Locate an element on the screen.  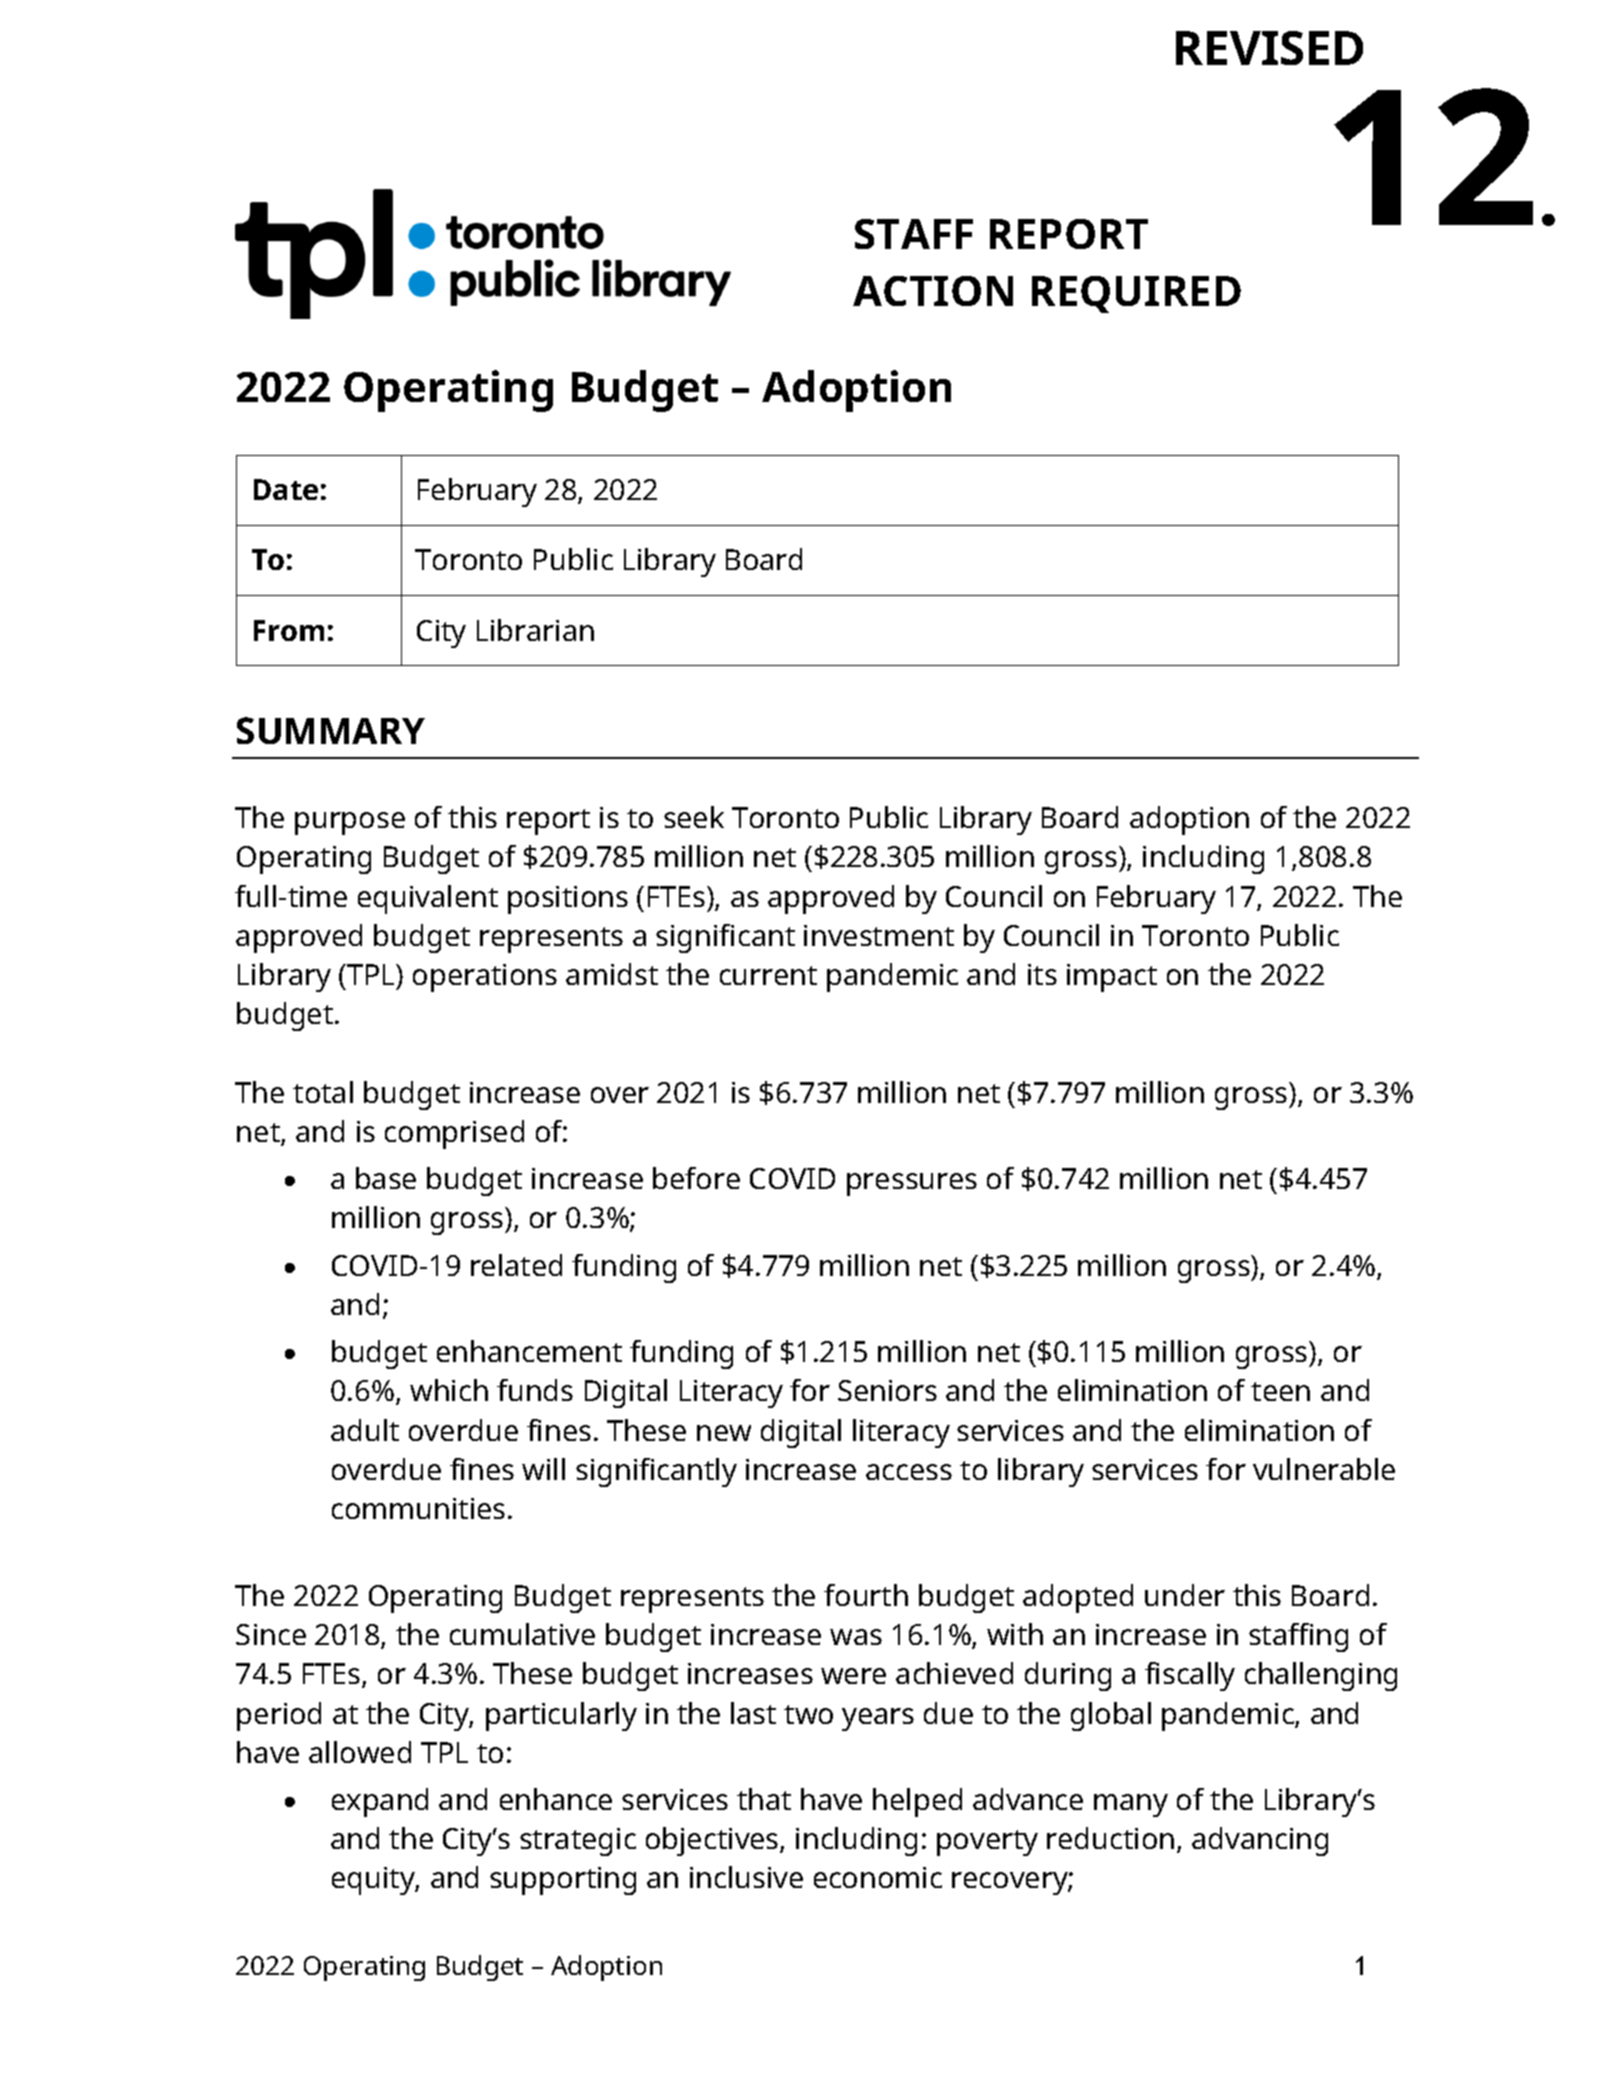
Date is located at coordinates (286, 489).
